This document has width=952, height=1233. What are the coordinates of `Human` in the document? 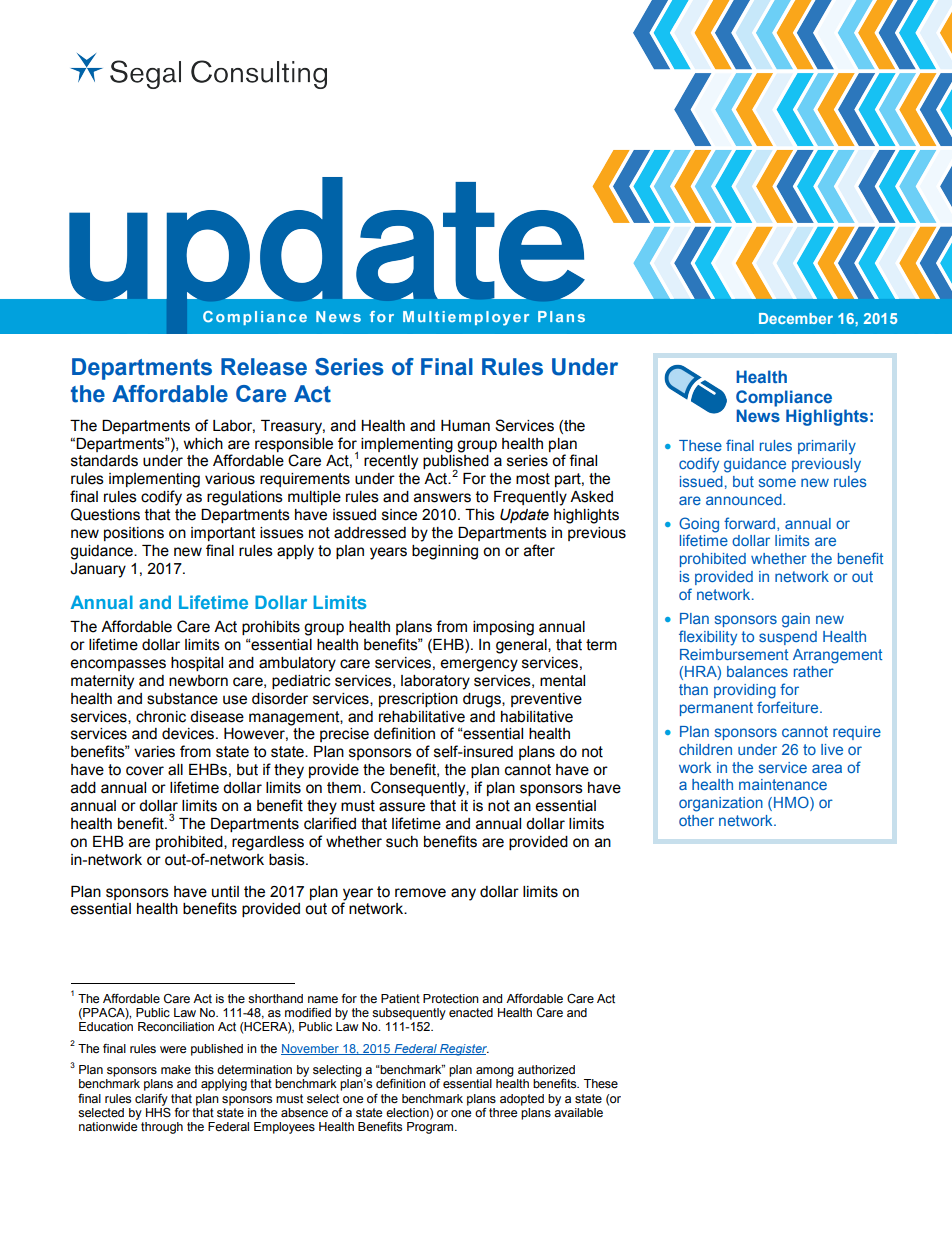 It's located at (465, 426).
